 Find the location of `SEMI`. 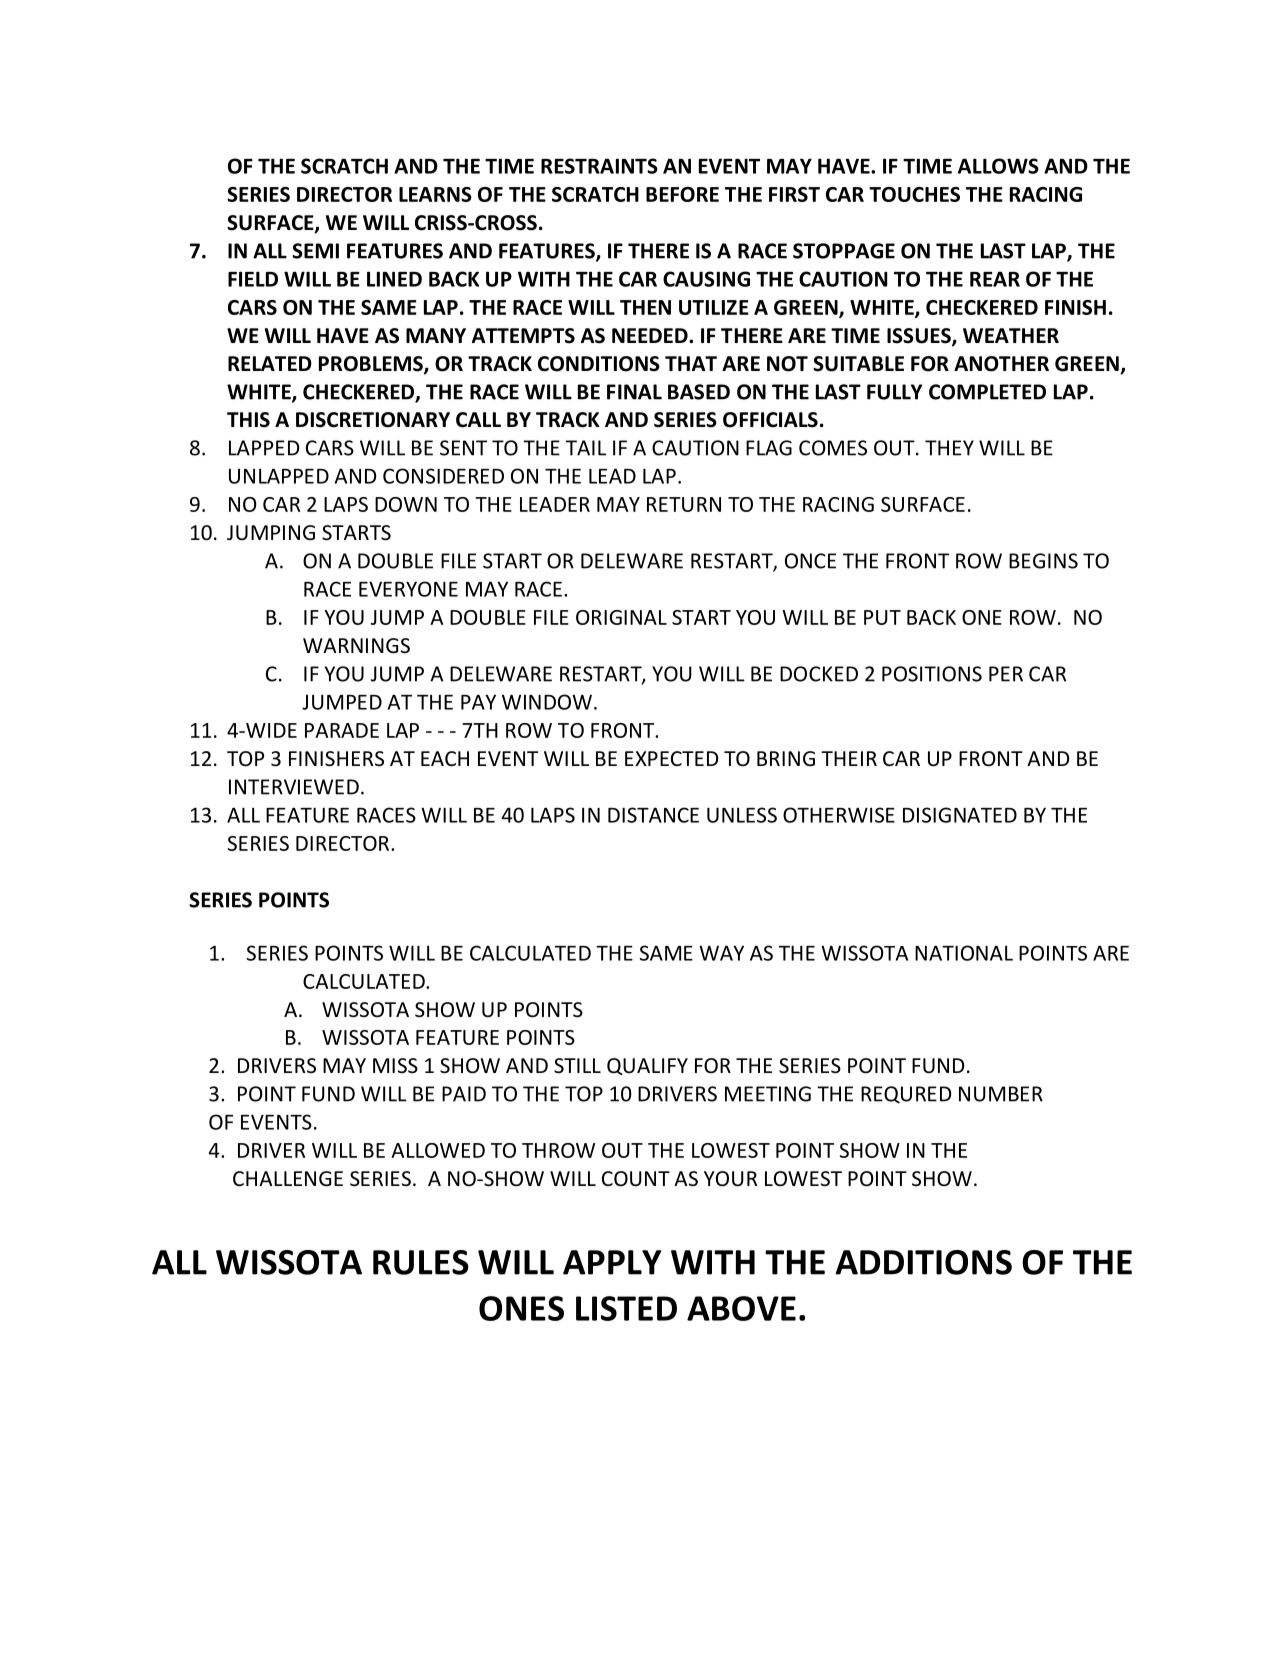

SEMI is located at coordinates (315, 251).
